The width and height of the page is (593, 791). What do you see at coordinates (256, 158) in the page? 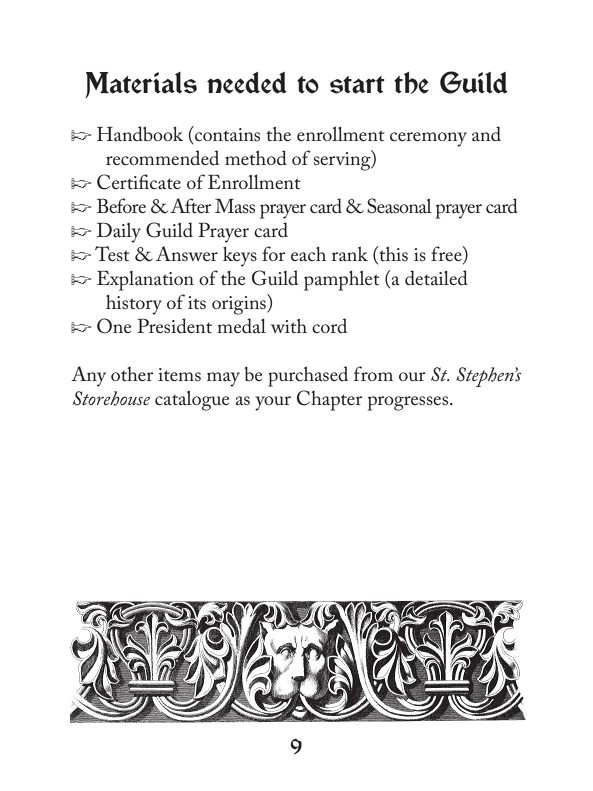
I see `method` at bounding box center [256, 158].
